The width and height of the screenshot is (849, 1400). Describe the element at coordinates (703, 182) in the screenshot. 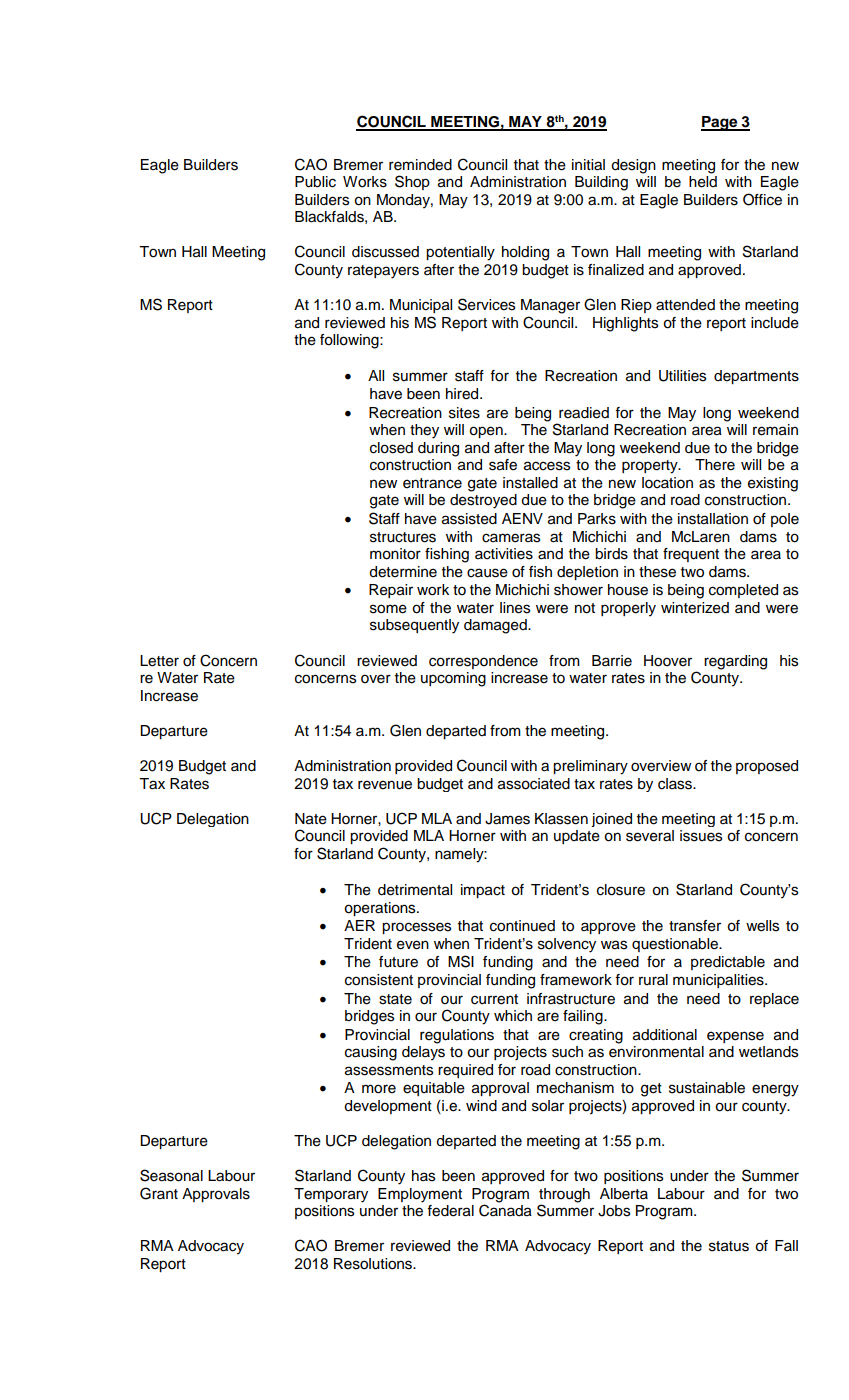

I see `held` at that location.
